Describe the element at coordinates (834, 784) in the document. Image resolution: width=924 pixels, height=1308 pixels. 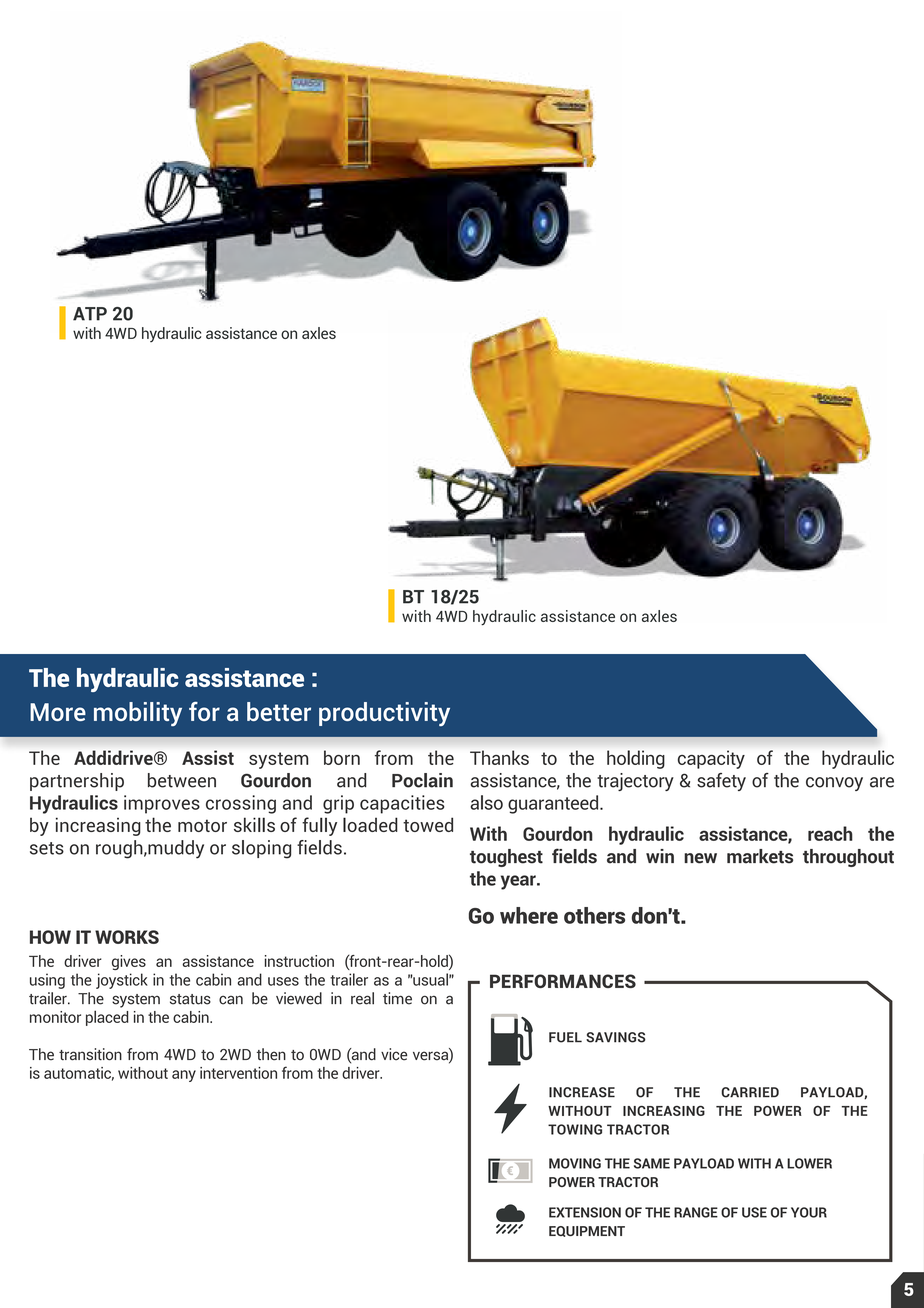
I see `convoy` at that location.
